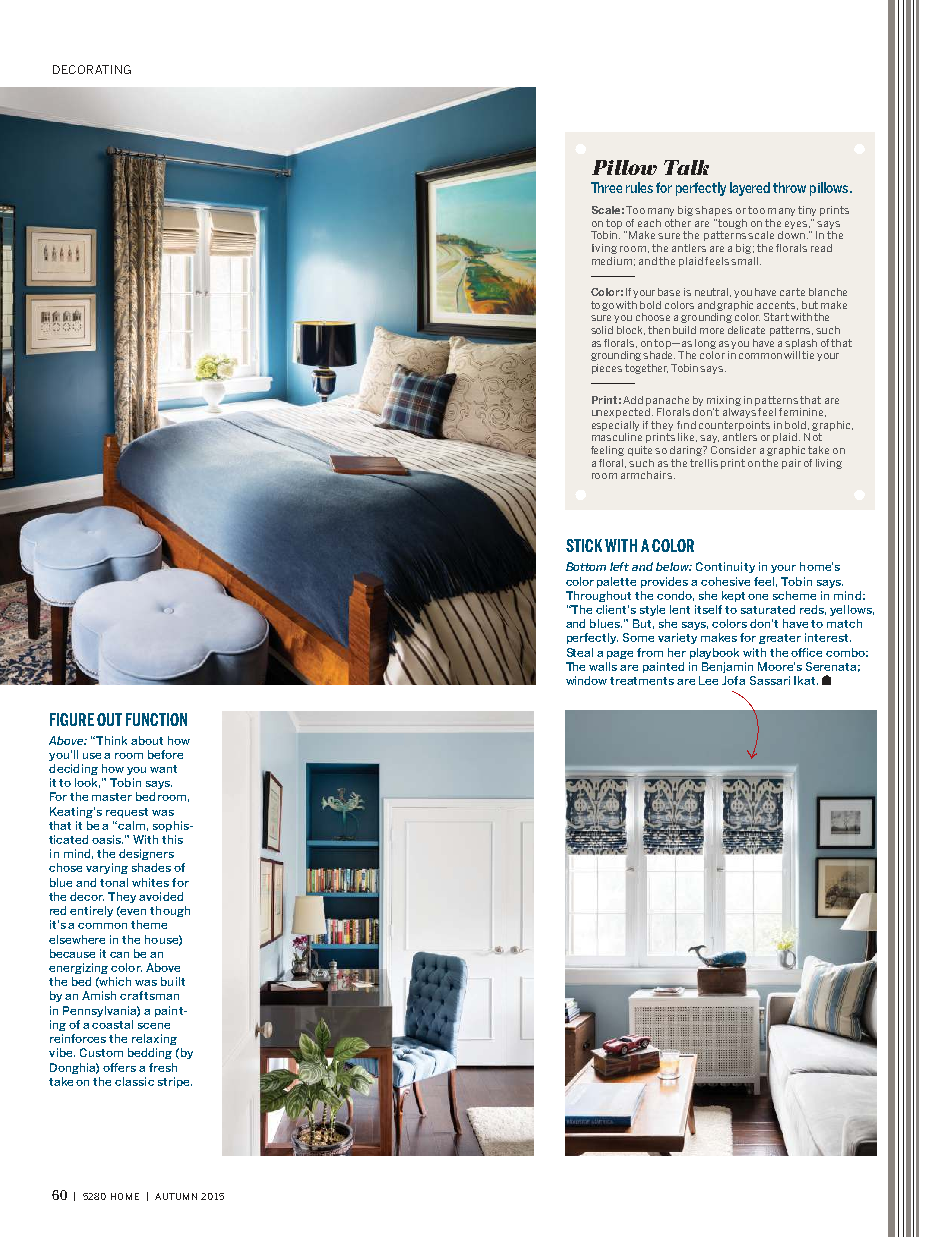 The image size is (952, 1237). Describe the element at coordinates (617, 437) in the screenshot. I see `masculine` at that location.
